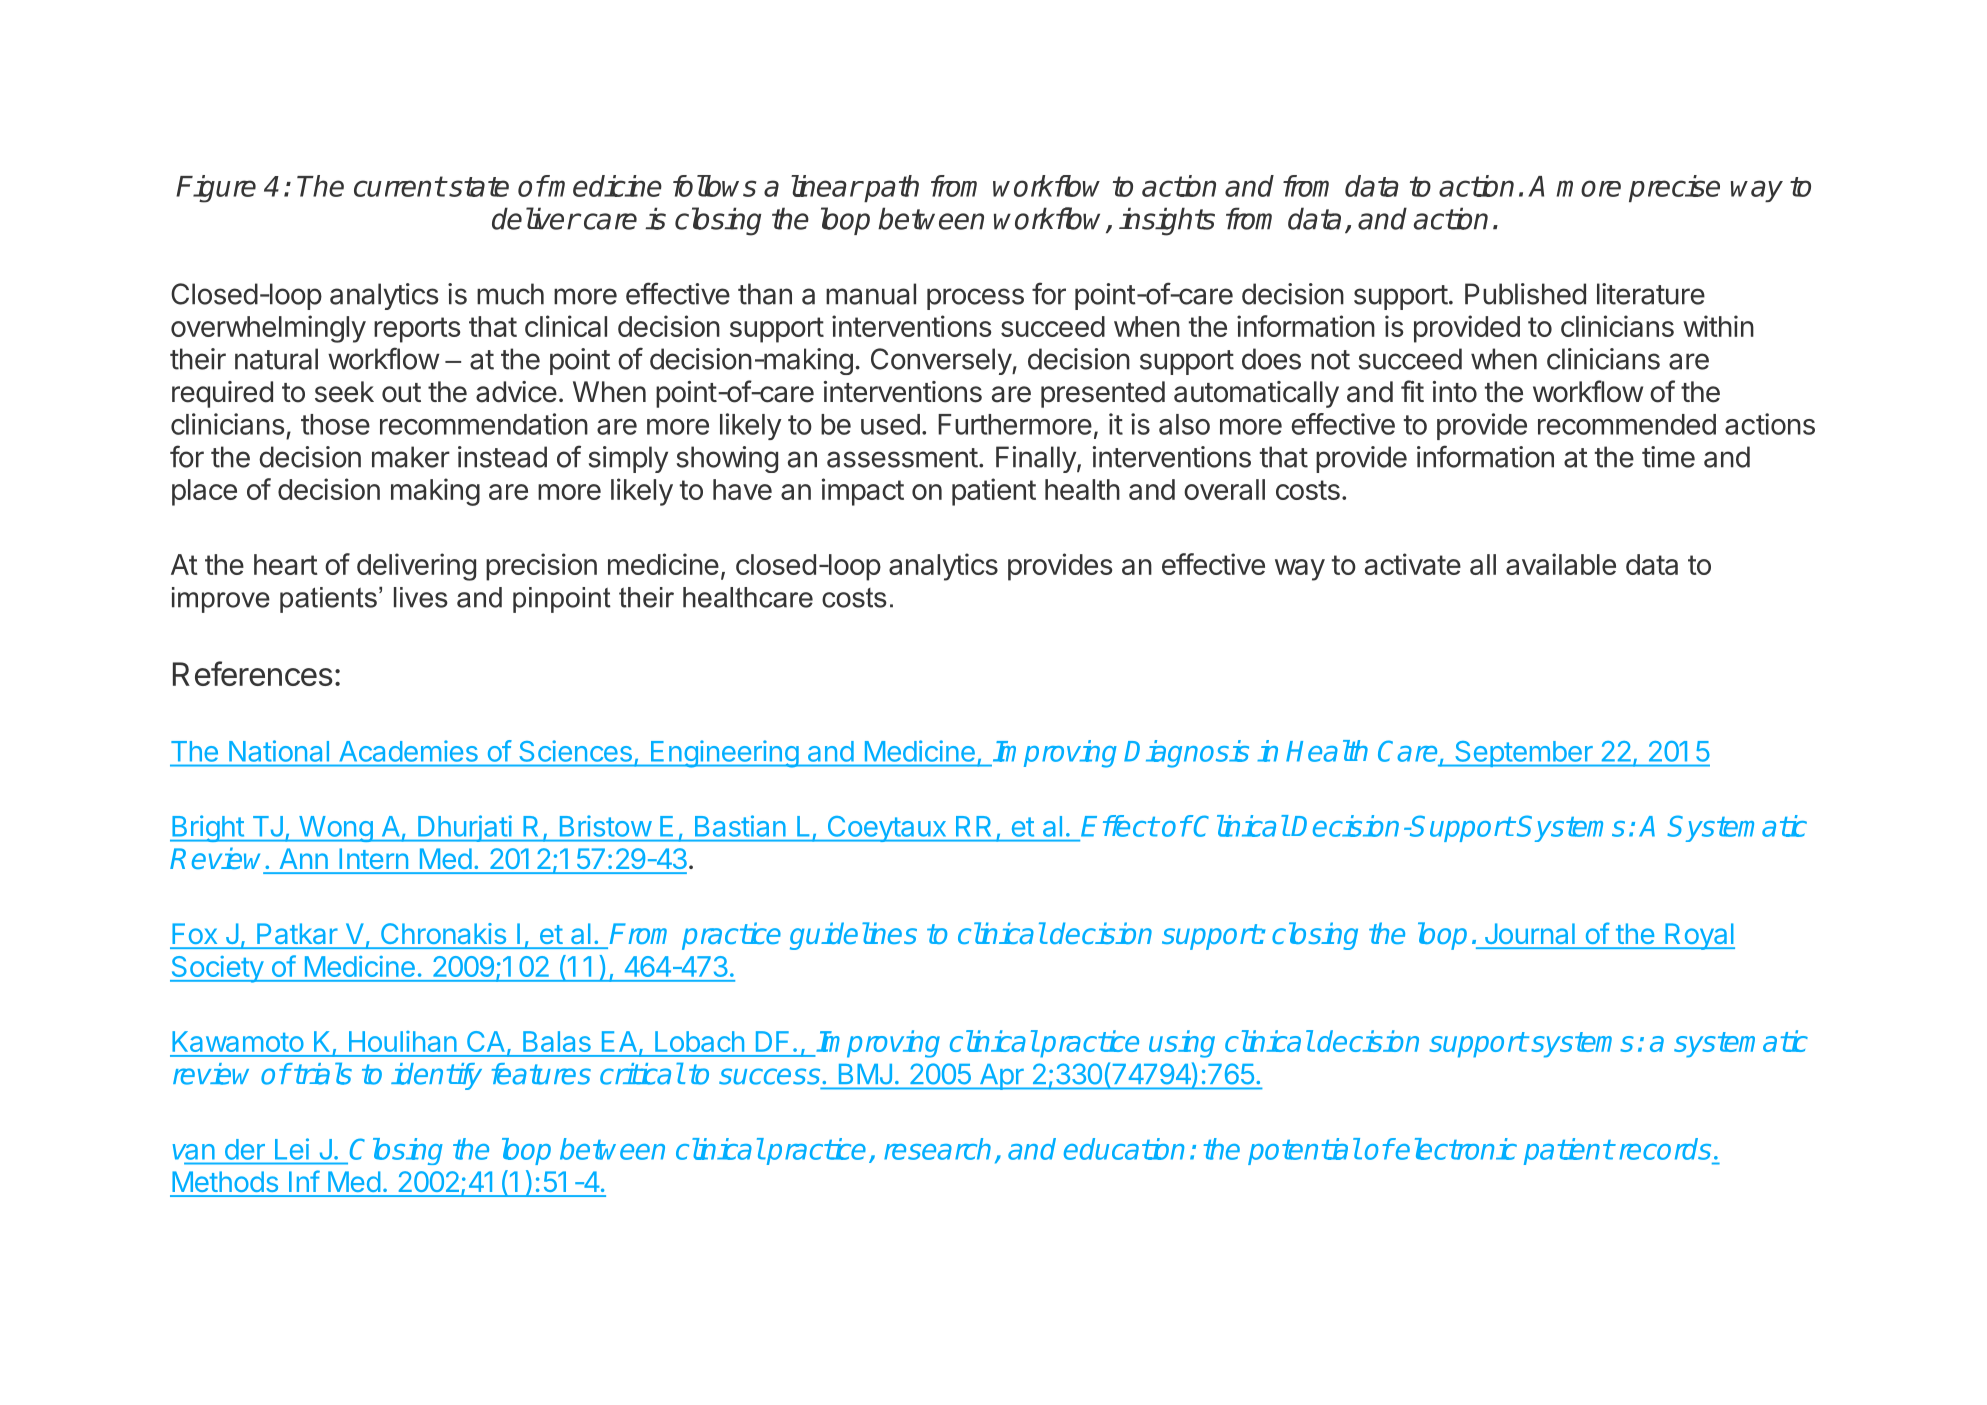  I want to click on precise, so click(1674, 188).
